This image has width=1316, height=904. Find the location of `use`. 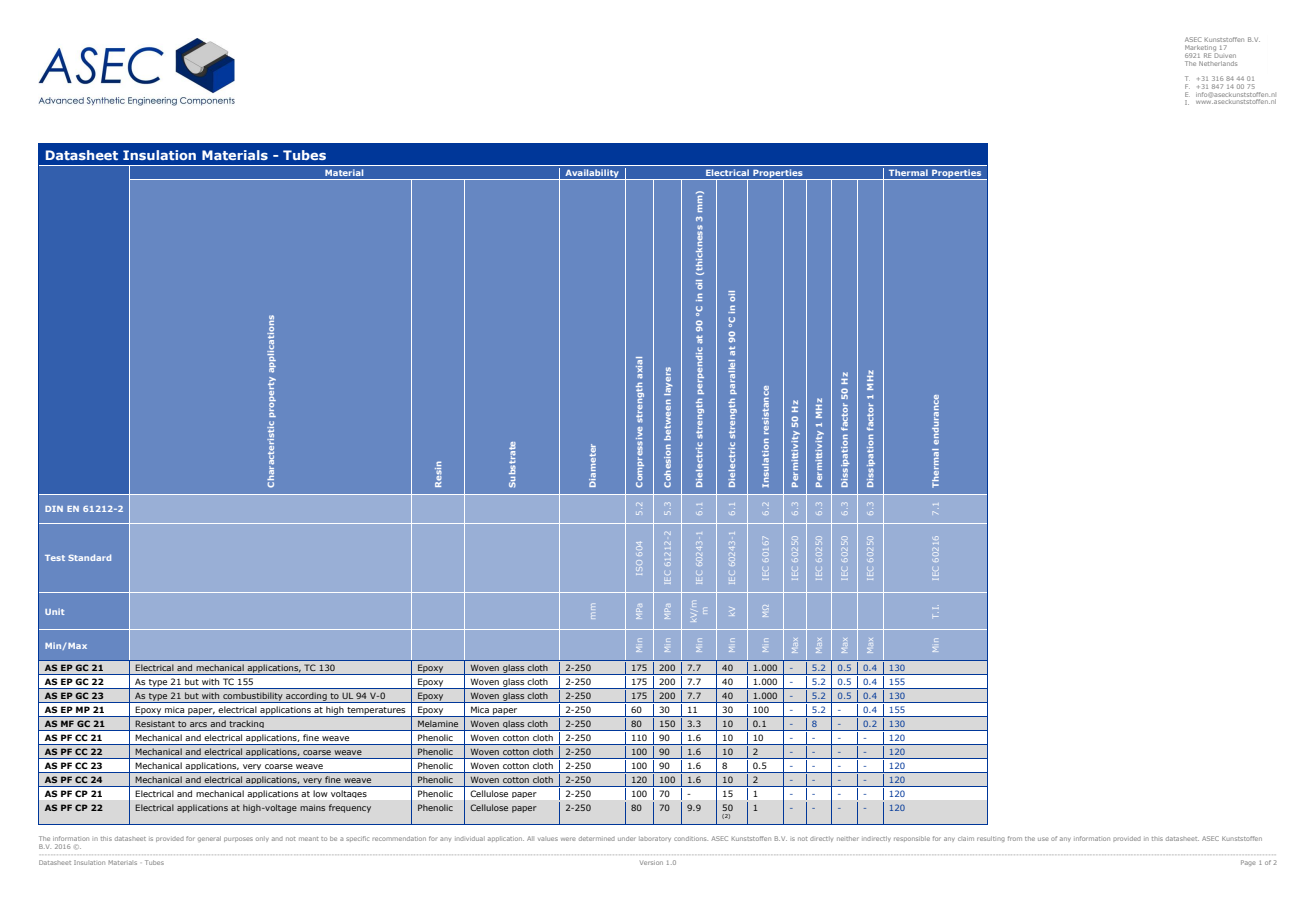

use is located at coordinates (1043, 839).
